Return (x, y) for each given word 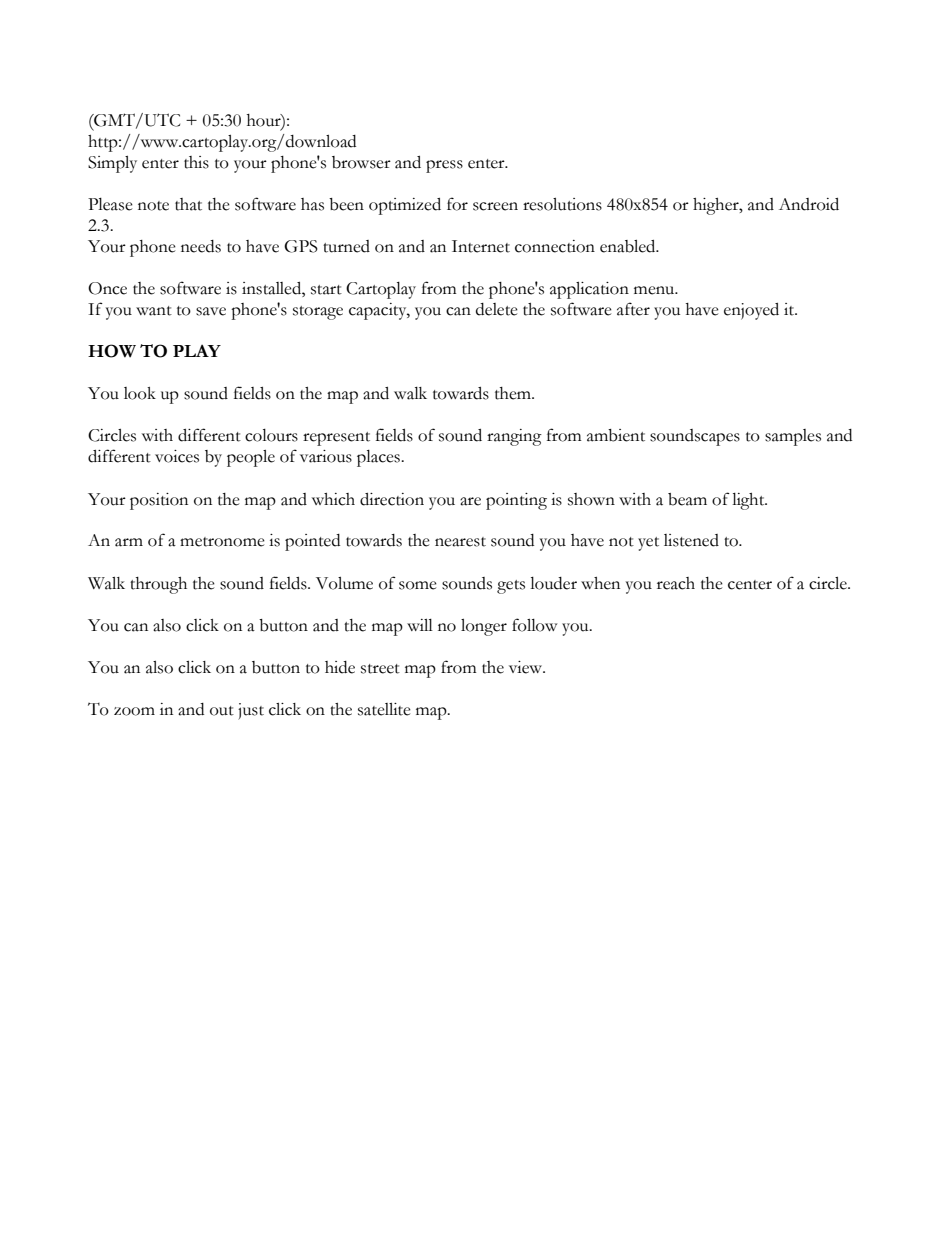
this (196, 162)
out (222, 711)
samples (793, 437)
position (159, 501)
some (418, 585)
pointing (516, 501)
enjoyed (751, 311)
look (140, 393)
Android (809, 204)
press (444, 166)
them (514, 393)
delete (497, 309)
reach (676, 583)
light (749, 501)
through (158, 585)
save (211, 311)
